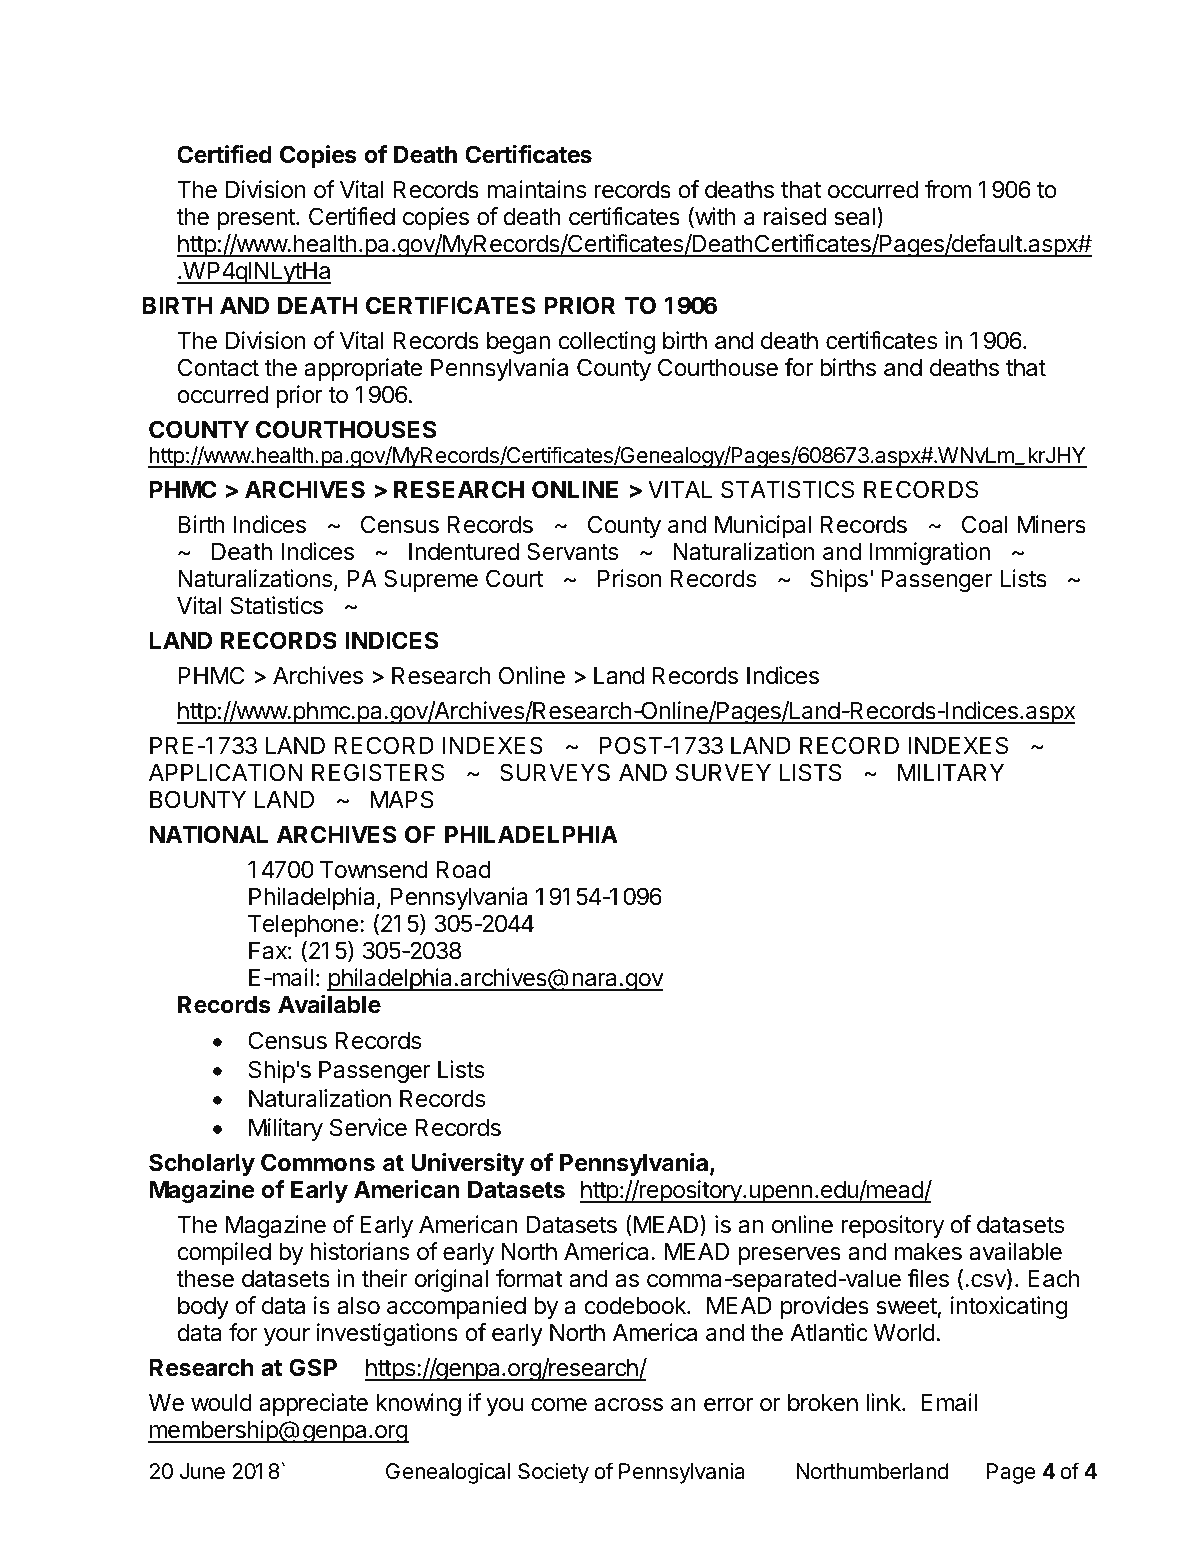 This document has height=1554, width=1201. What do you see at coordinates (537, 189) in the document?
I see `maintains` at bounding box center [537, 189].
